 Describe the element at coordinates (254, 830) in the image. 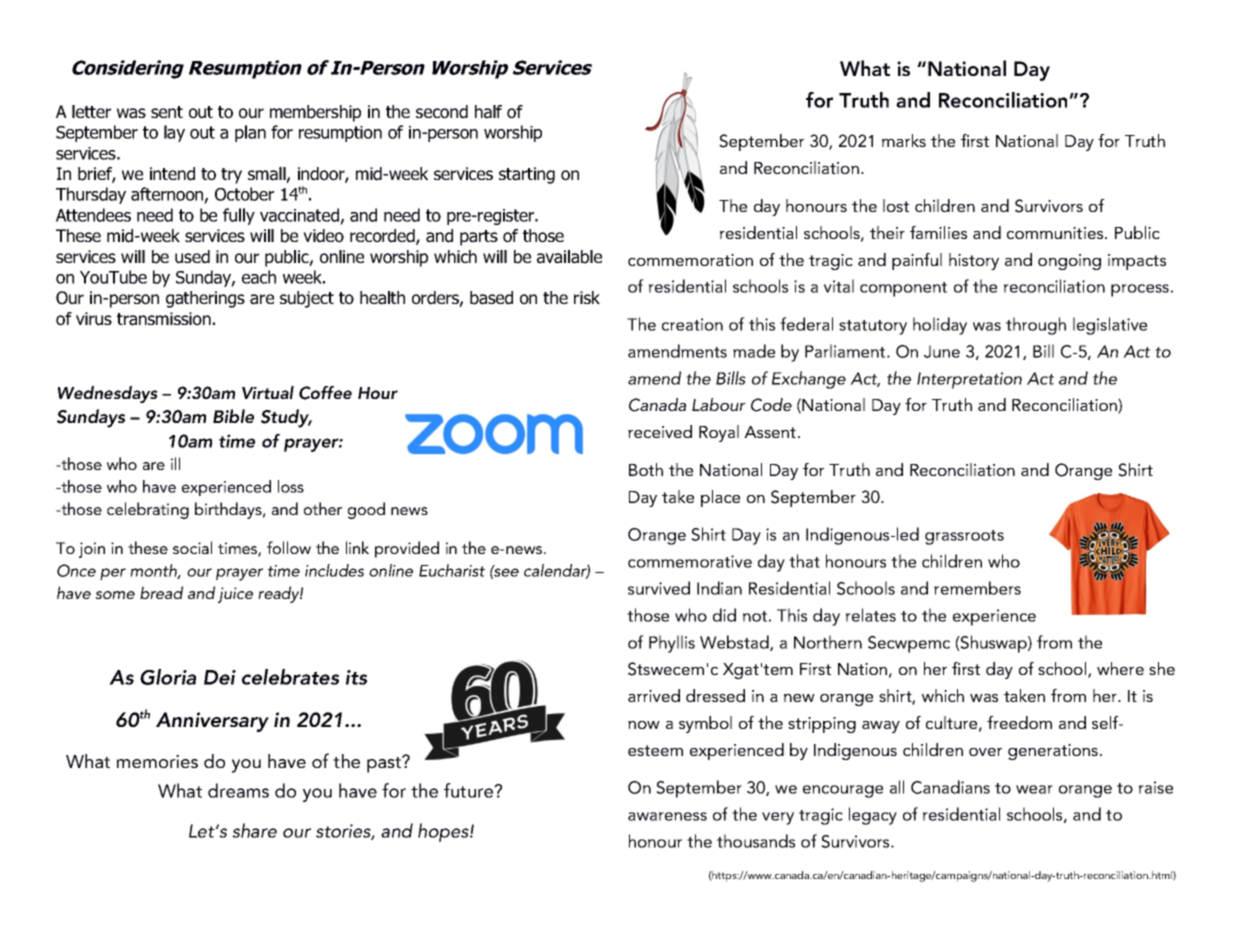

I see `share` at that location.
